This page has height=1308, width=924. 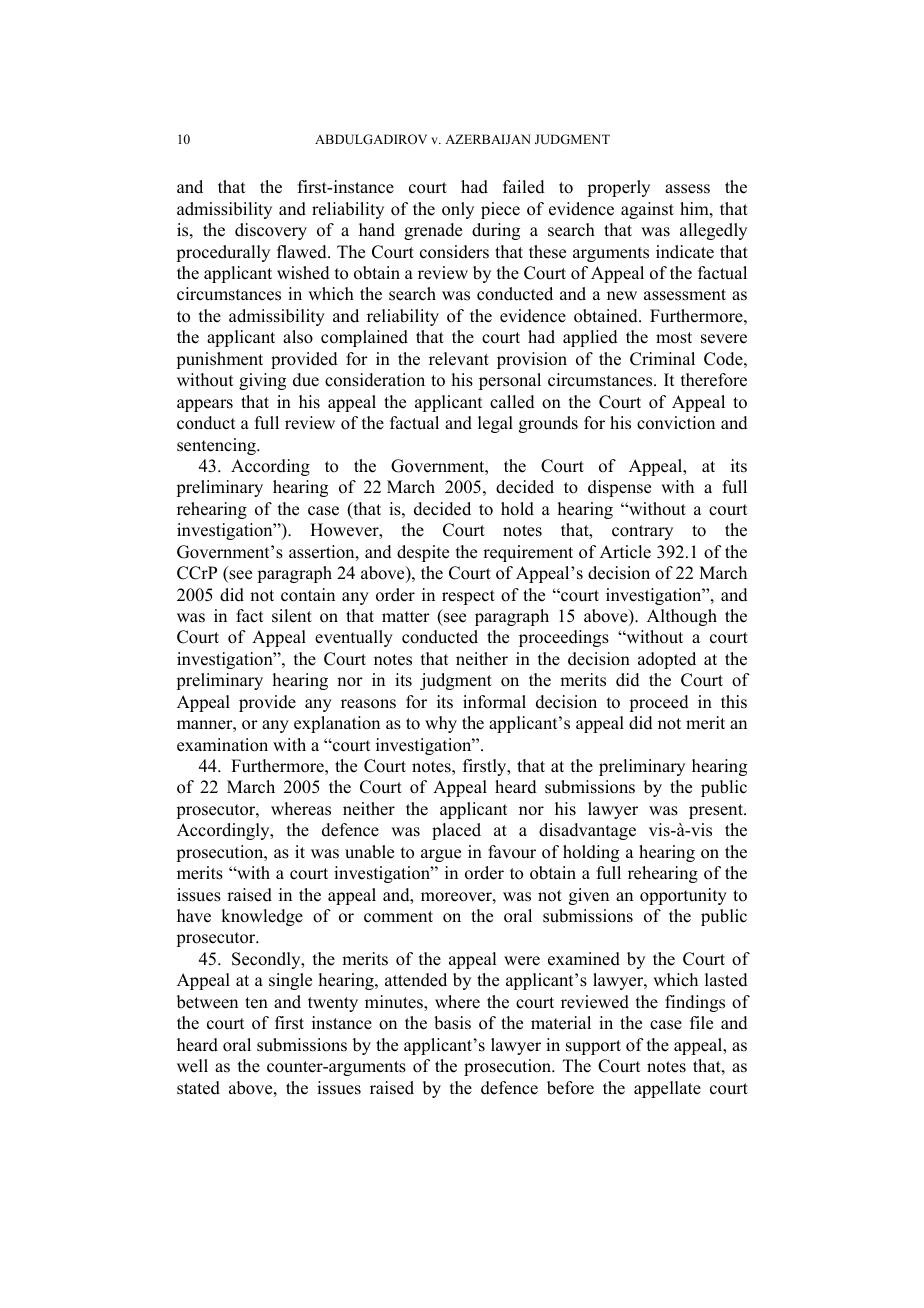 I want to click on Criminal, so click(x=662, y=359).
